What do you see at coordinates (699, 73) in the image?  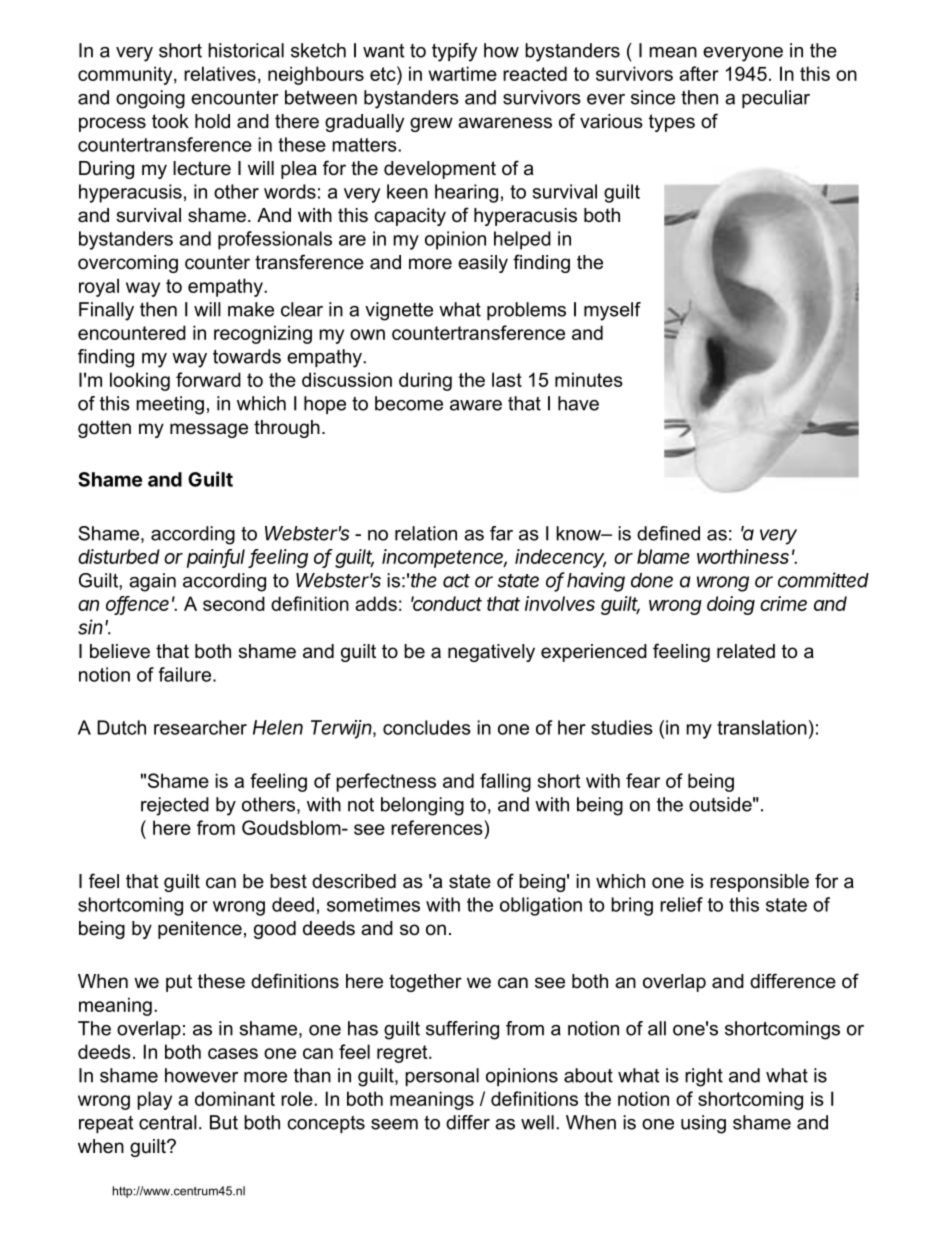 I see `after` at bounding box center [699, 73].
